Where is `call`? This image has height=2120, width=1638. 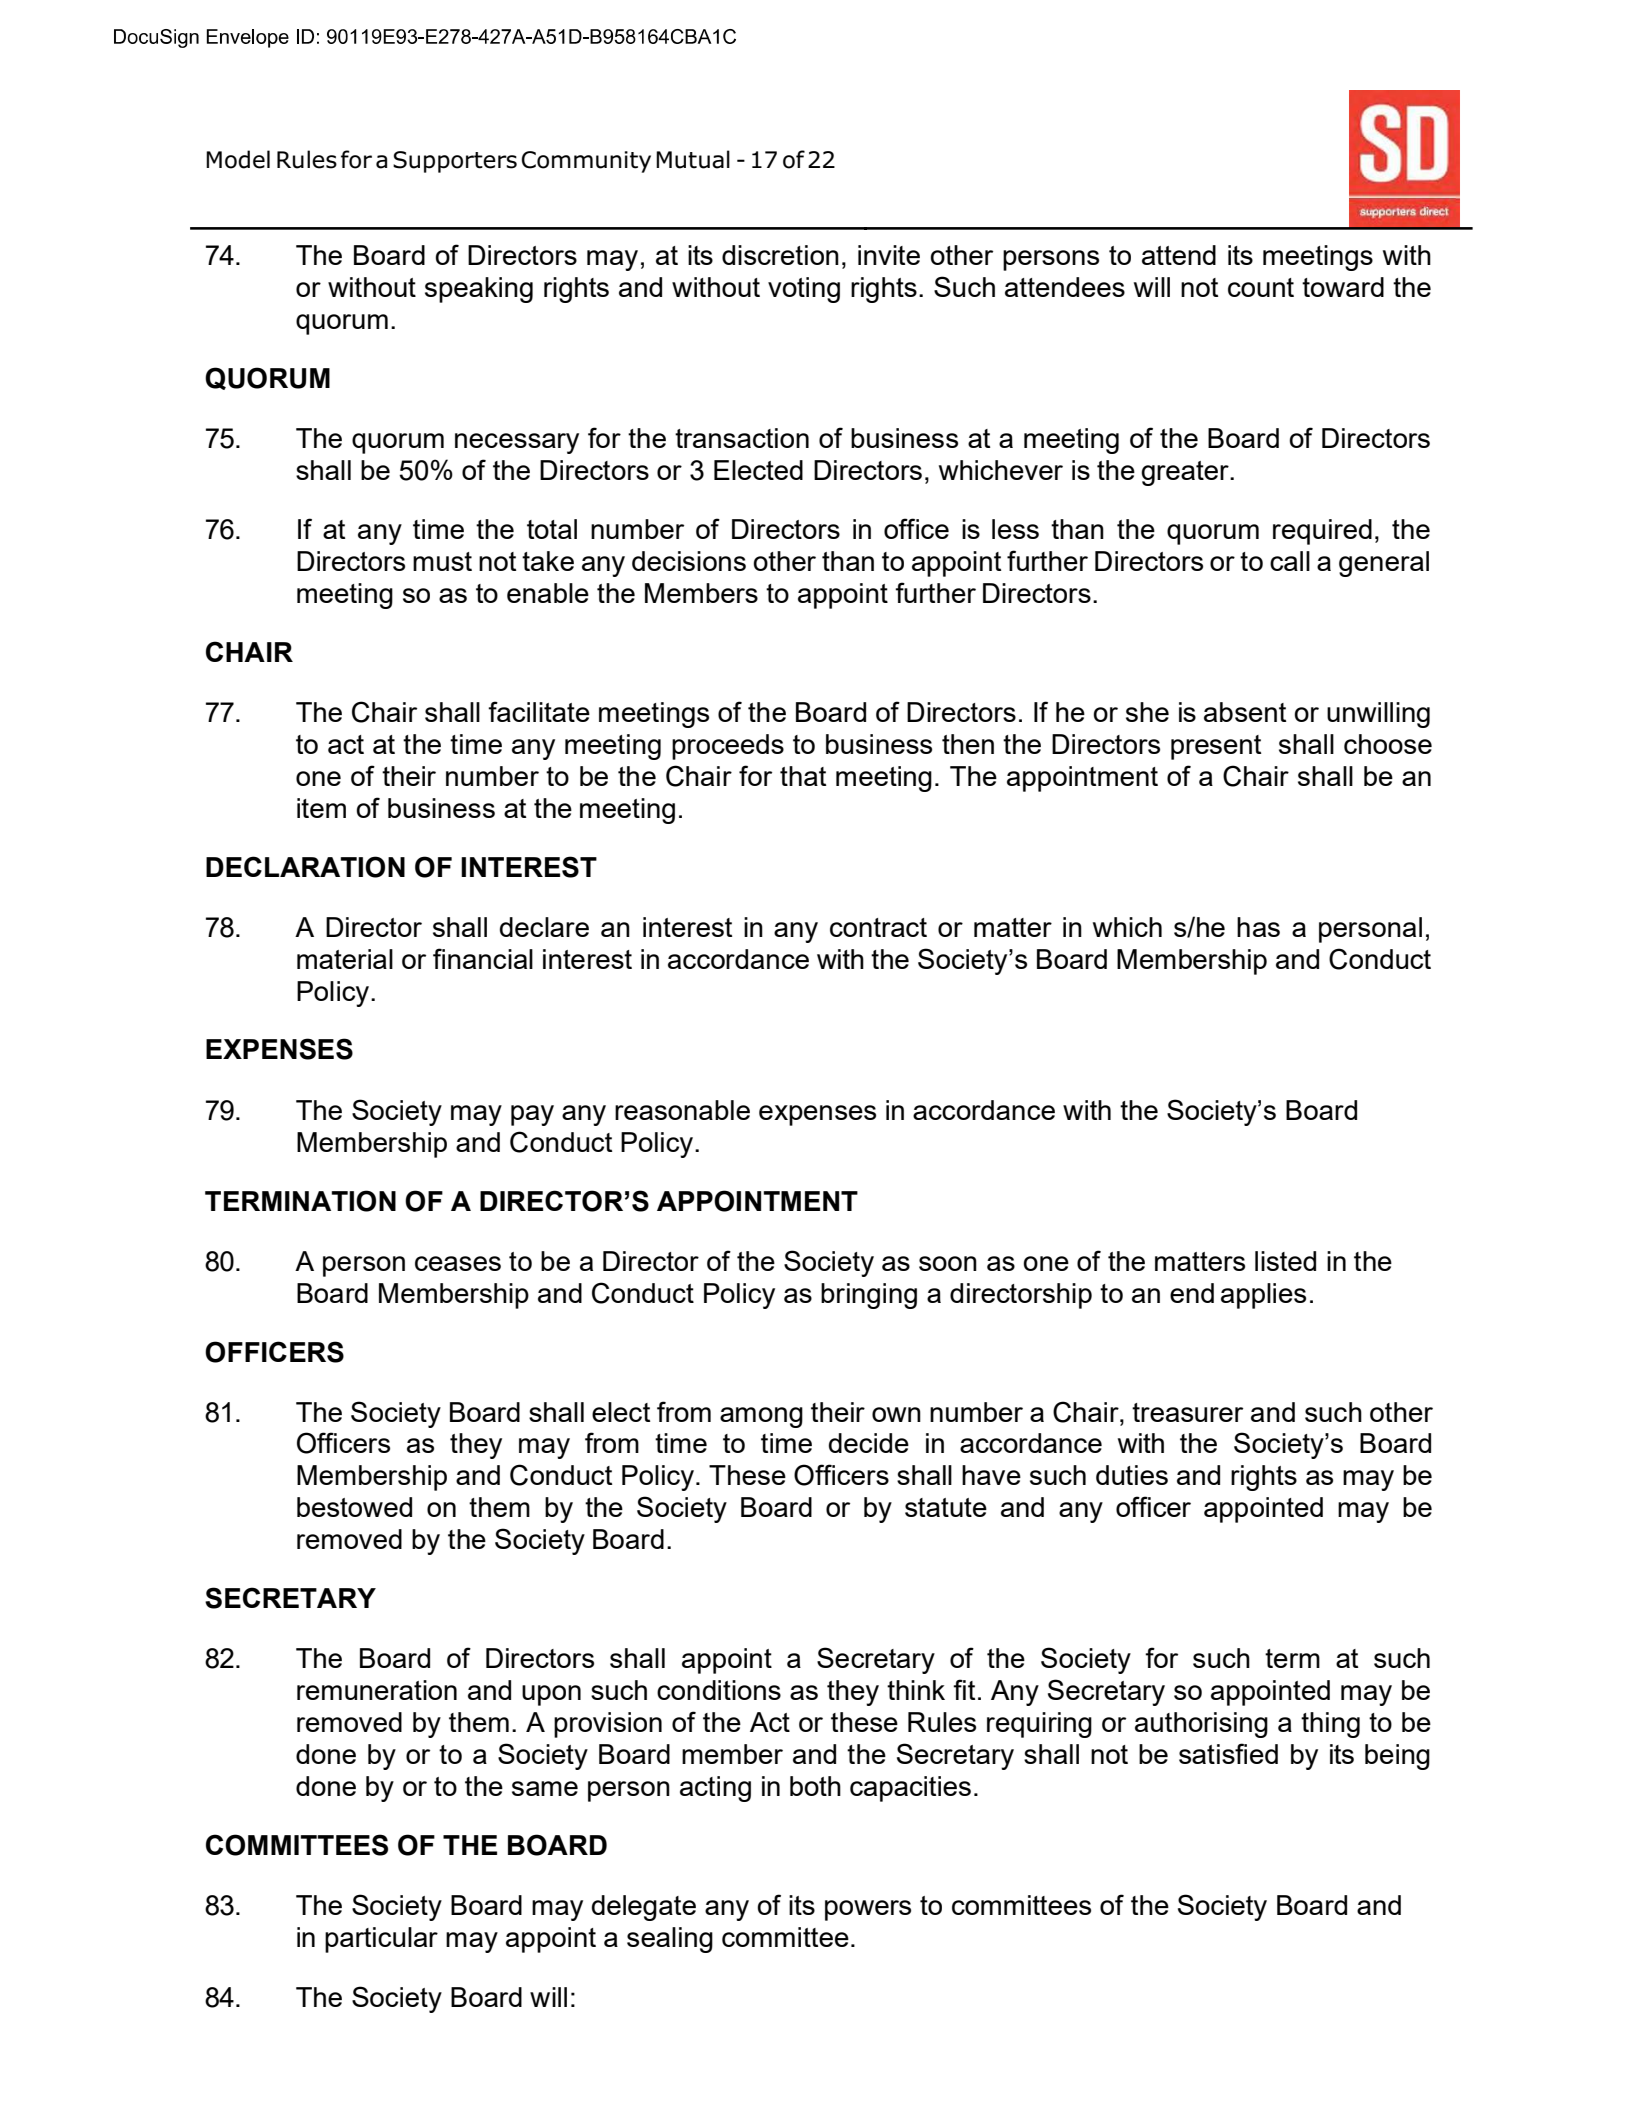 call is located at coordinates (1290, 561).
